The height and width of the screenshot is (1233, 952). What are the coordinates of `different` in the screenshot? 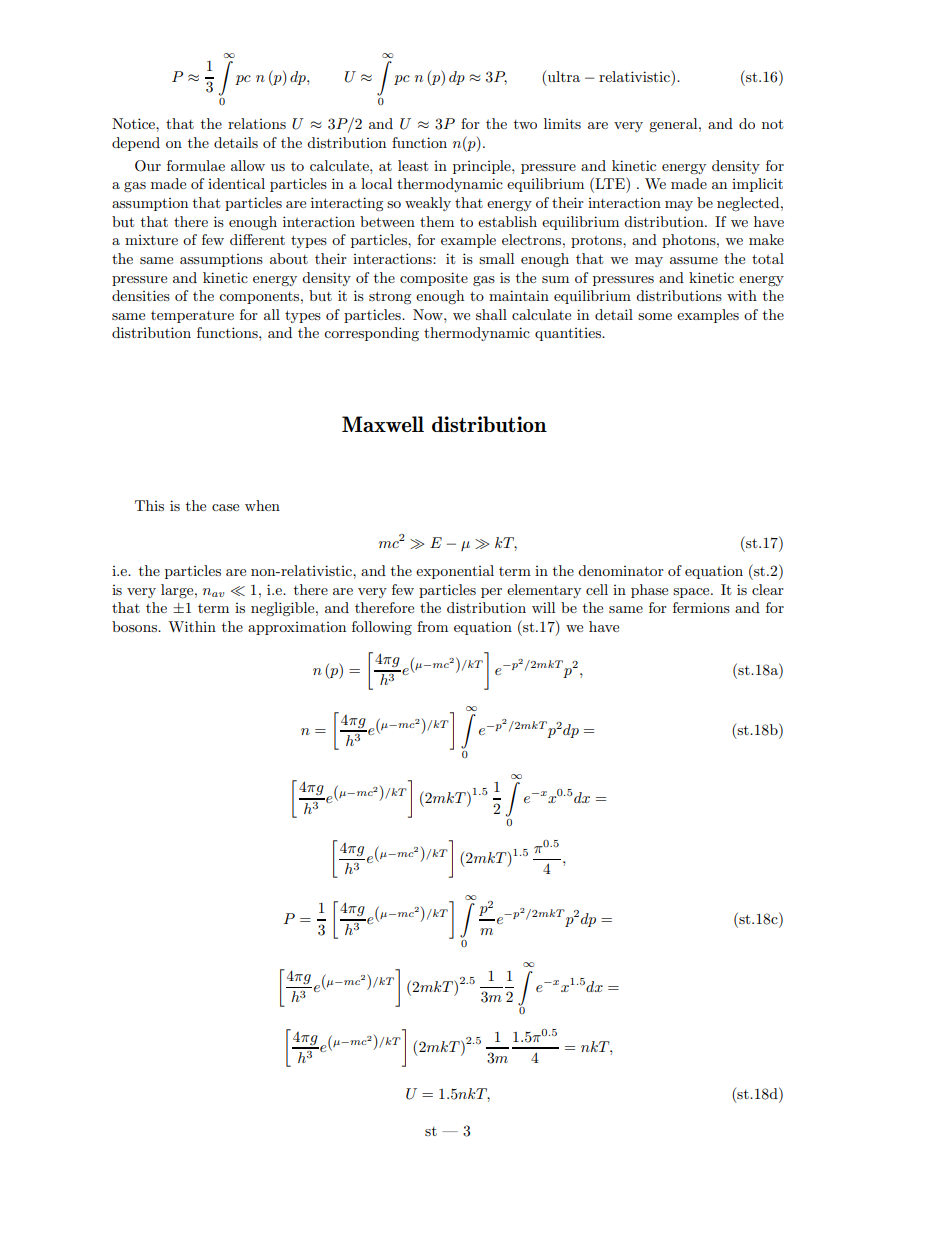 It's located at (257, 239).
